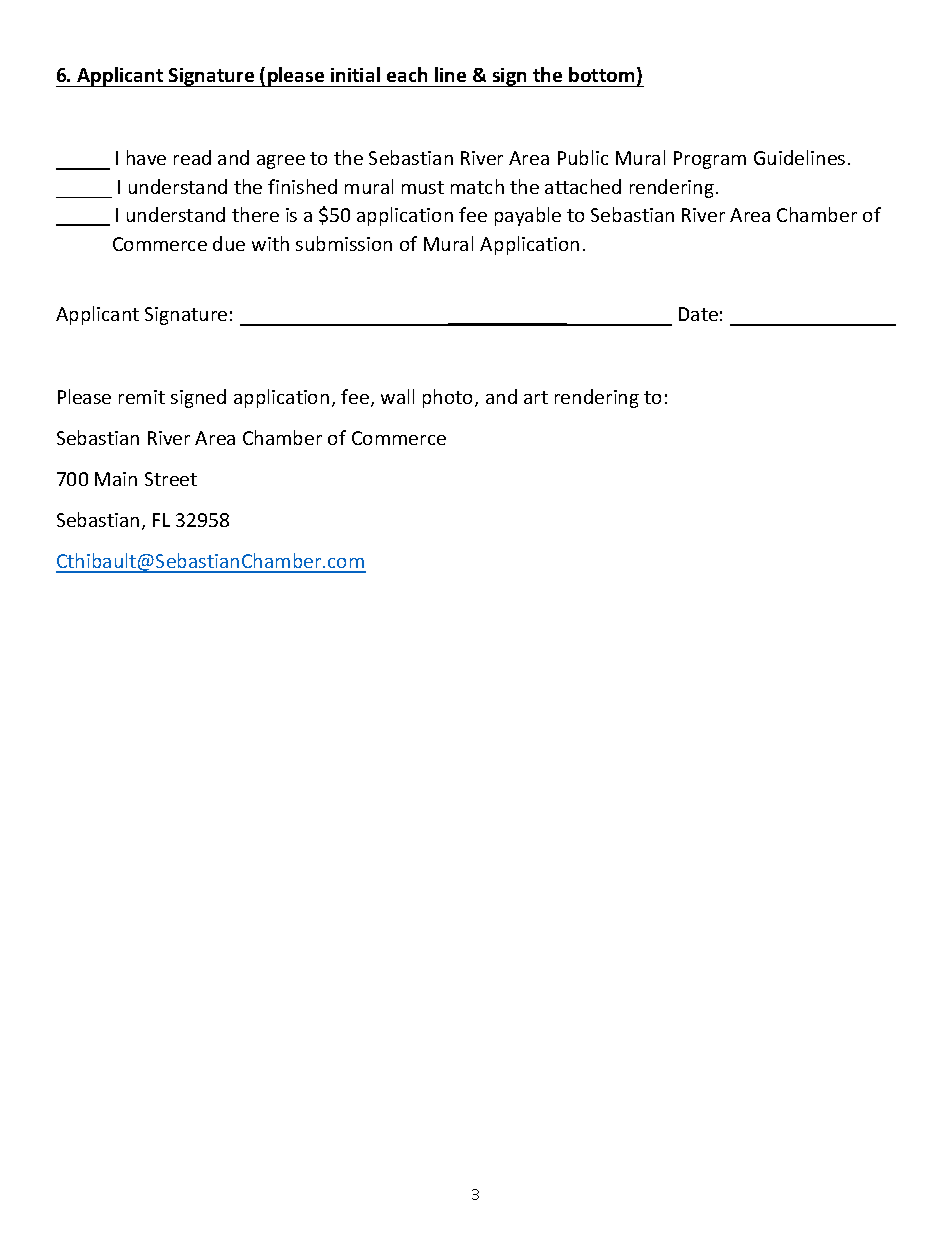 The height and width of the screenshot is (1233, 952). What do you see at coordinates (583, 186) in the screenshot?
I see `attached` at bounding box center [583, 186].
